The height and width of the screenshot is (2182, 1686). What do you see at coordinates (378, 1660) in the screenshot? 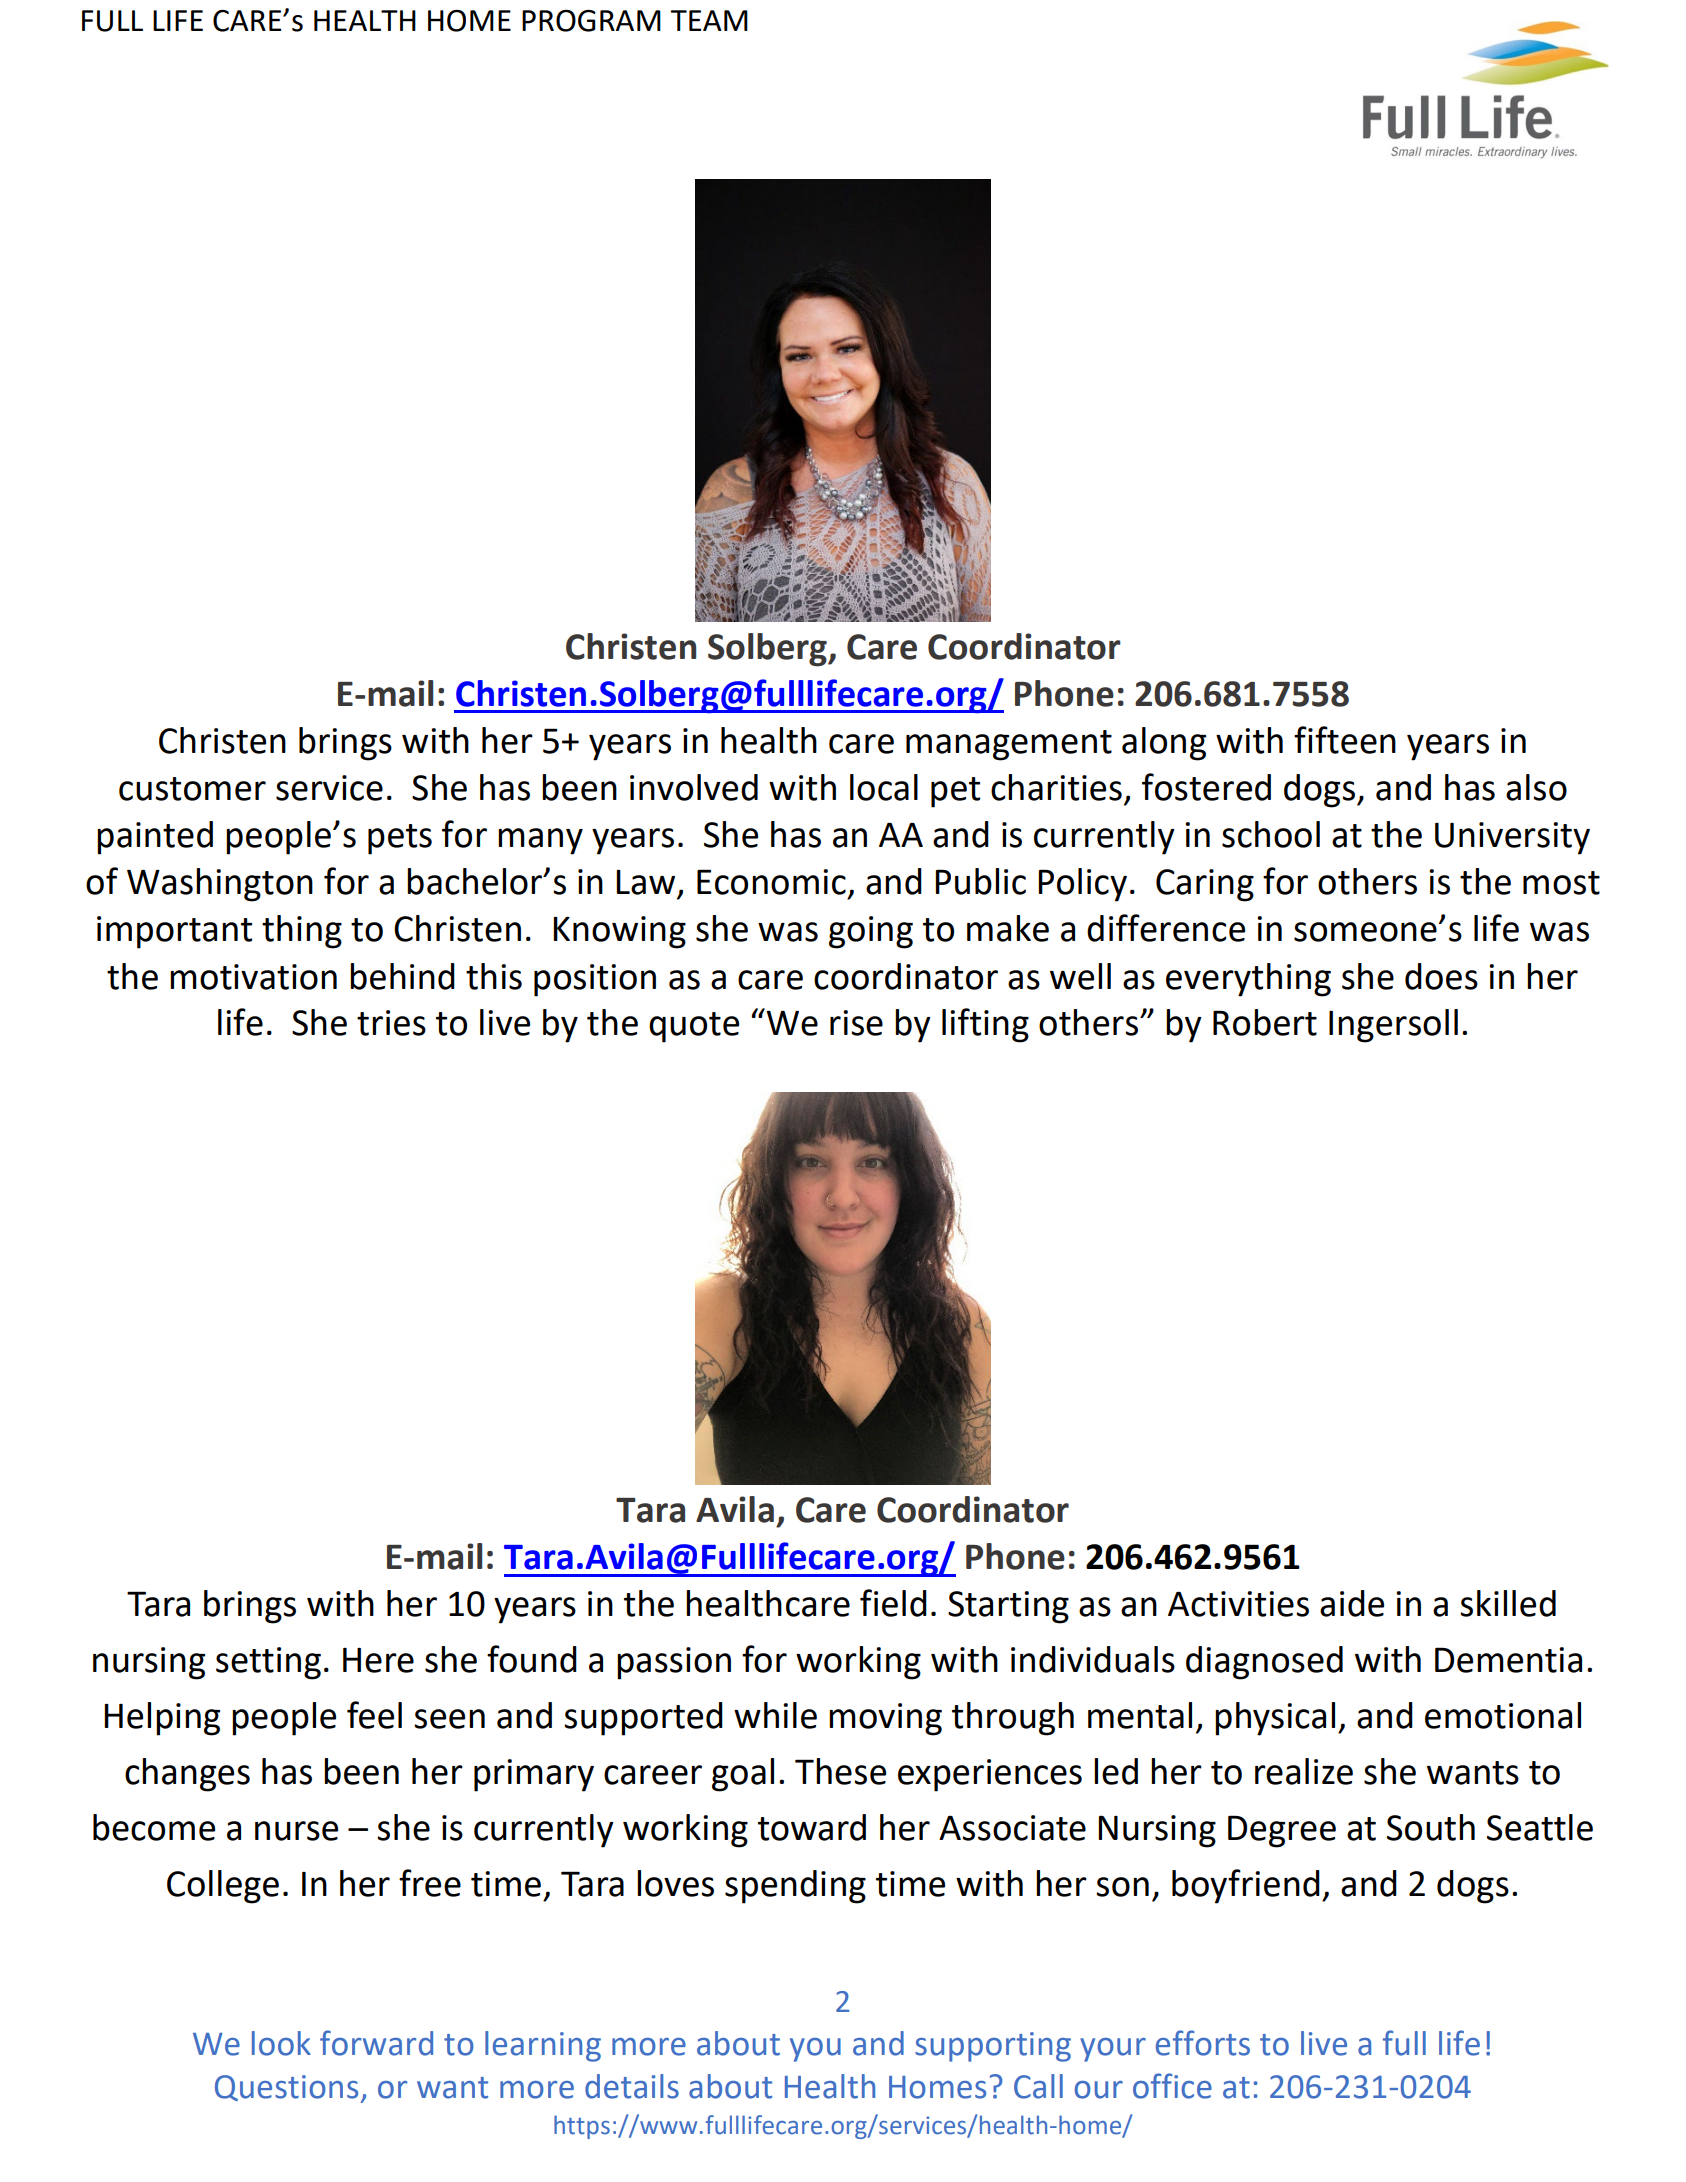
I see `Here` at bounding box center [378, 1660].
